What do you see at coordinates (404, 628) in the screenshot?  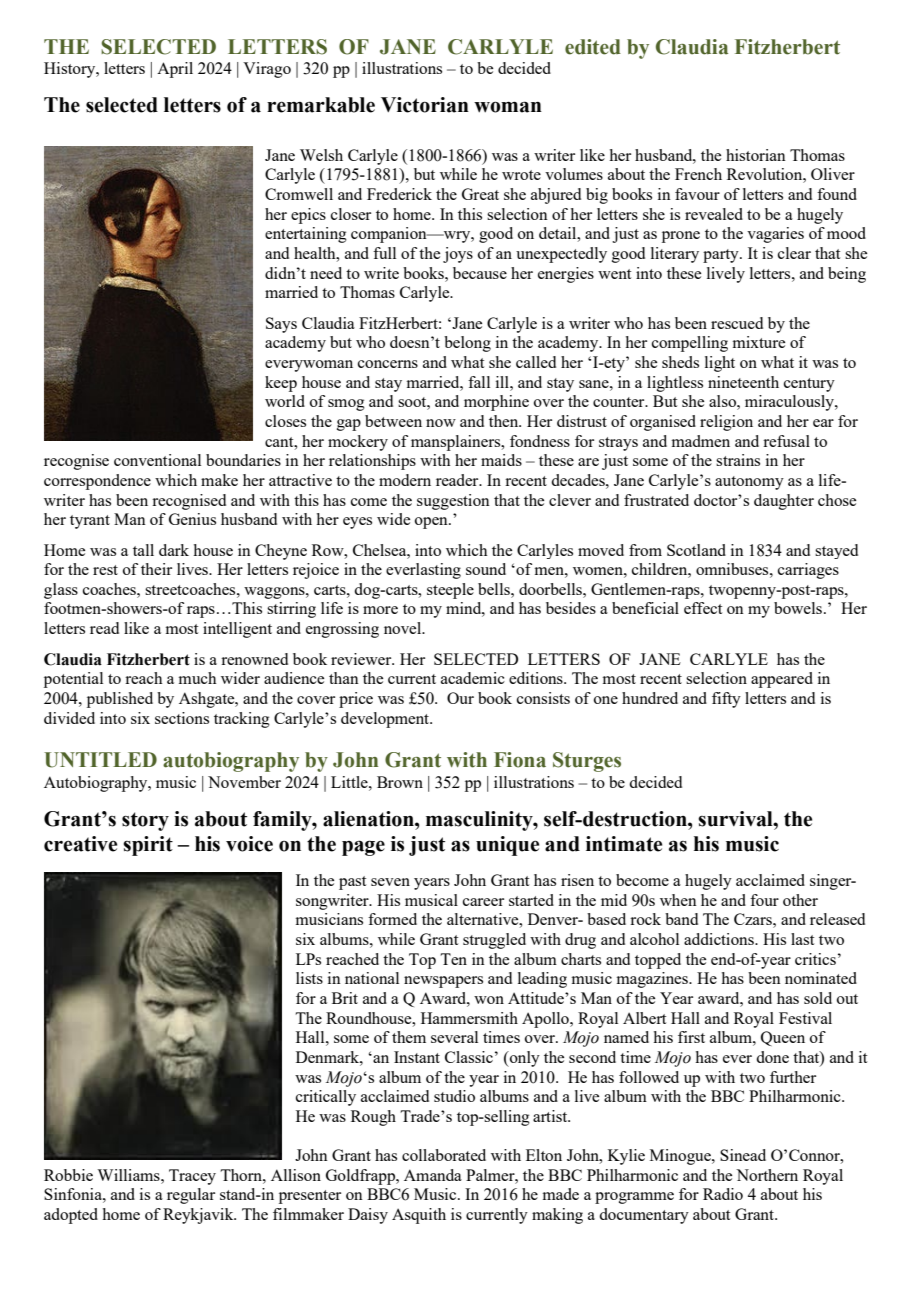 I see `novel` at bounding box center [404, 628].
